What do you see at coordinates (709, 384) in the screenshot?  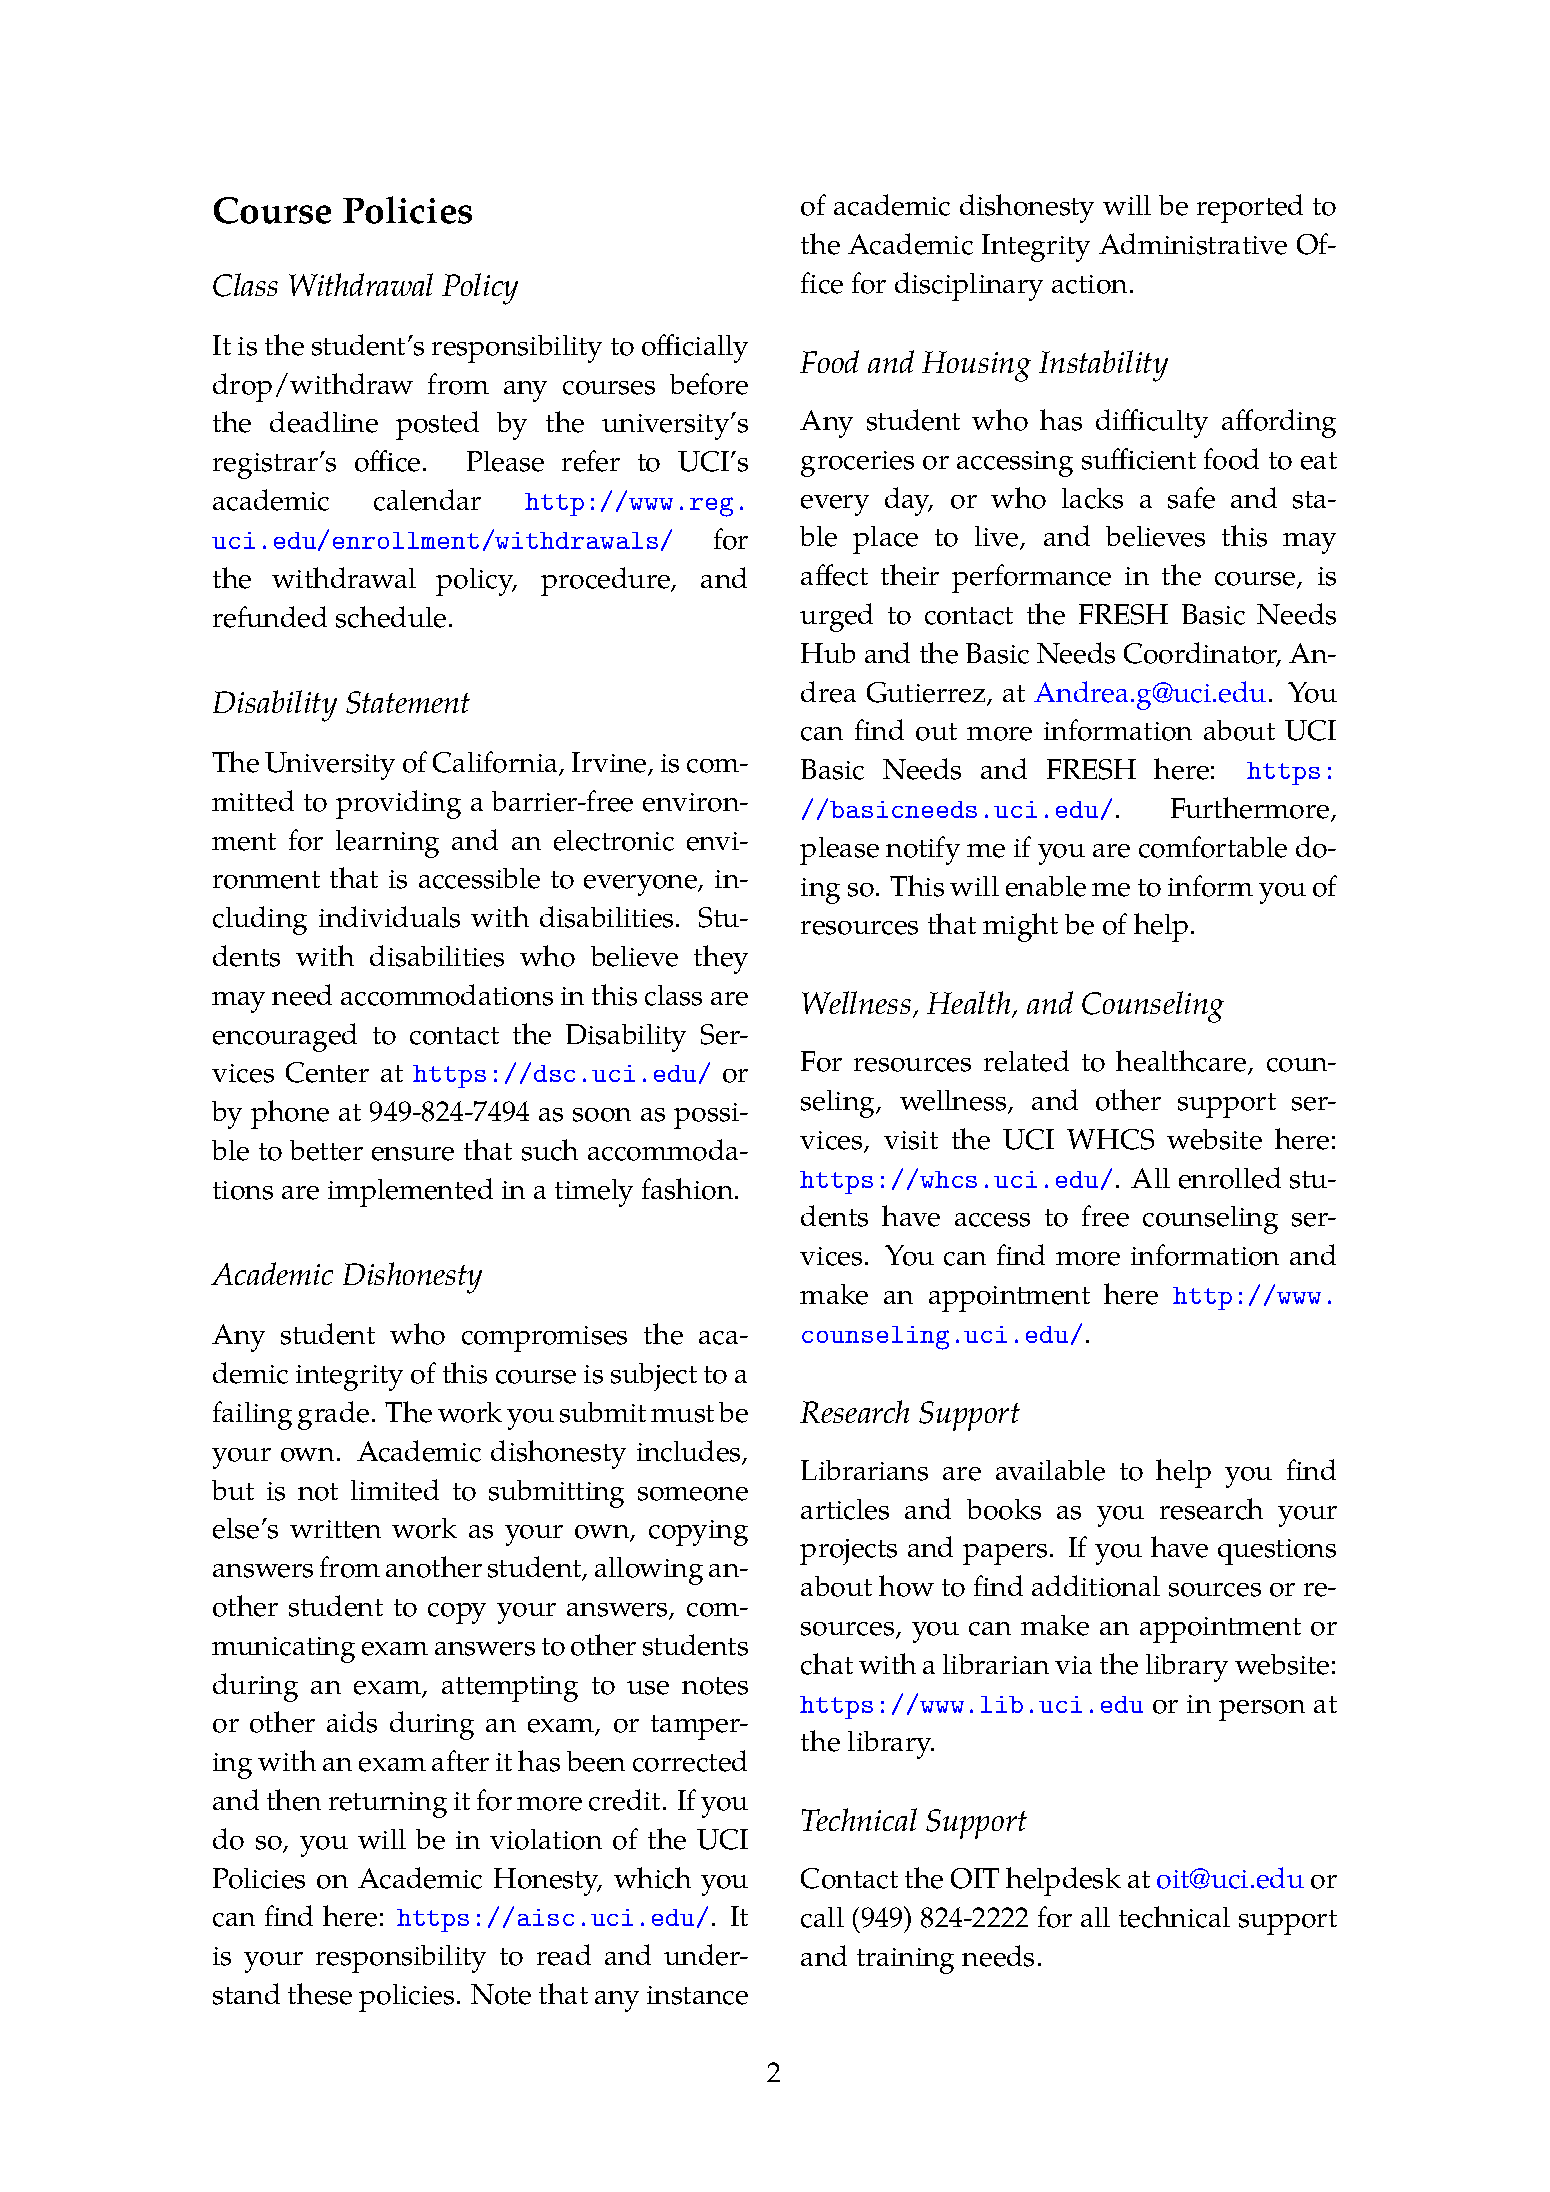 I see `before` at bounding box center [709, 384].
